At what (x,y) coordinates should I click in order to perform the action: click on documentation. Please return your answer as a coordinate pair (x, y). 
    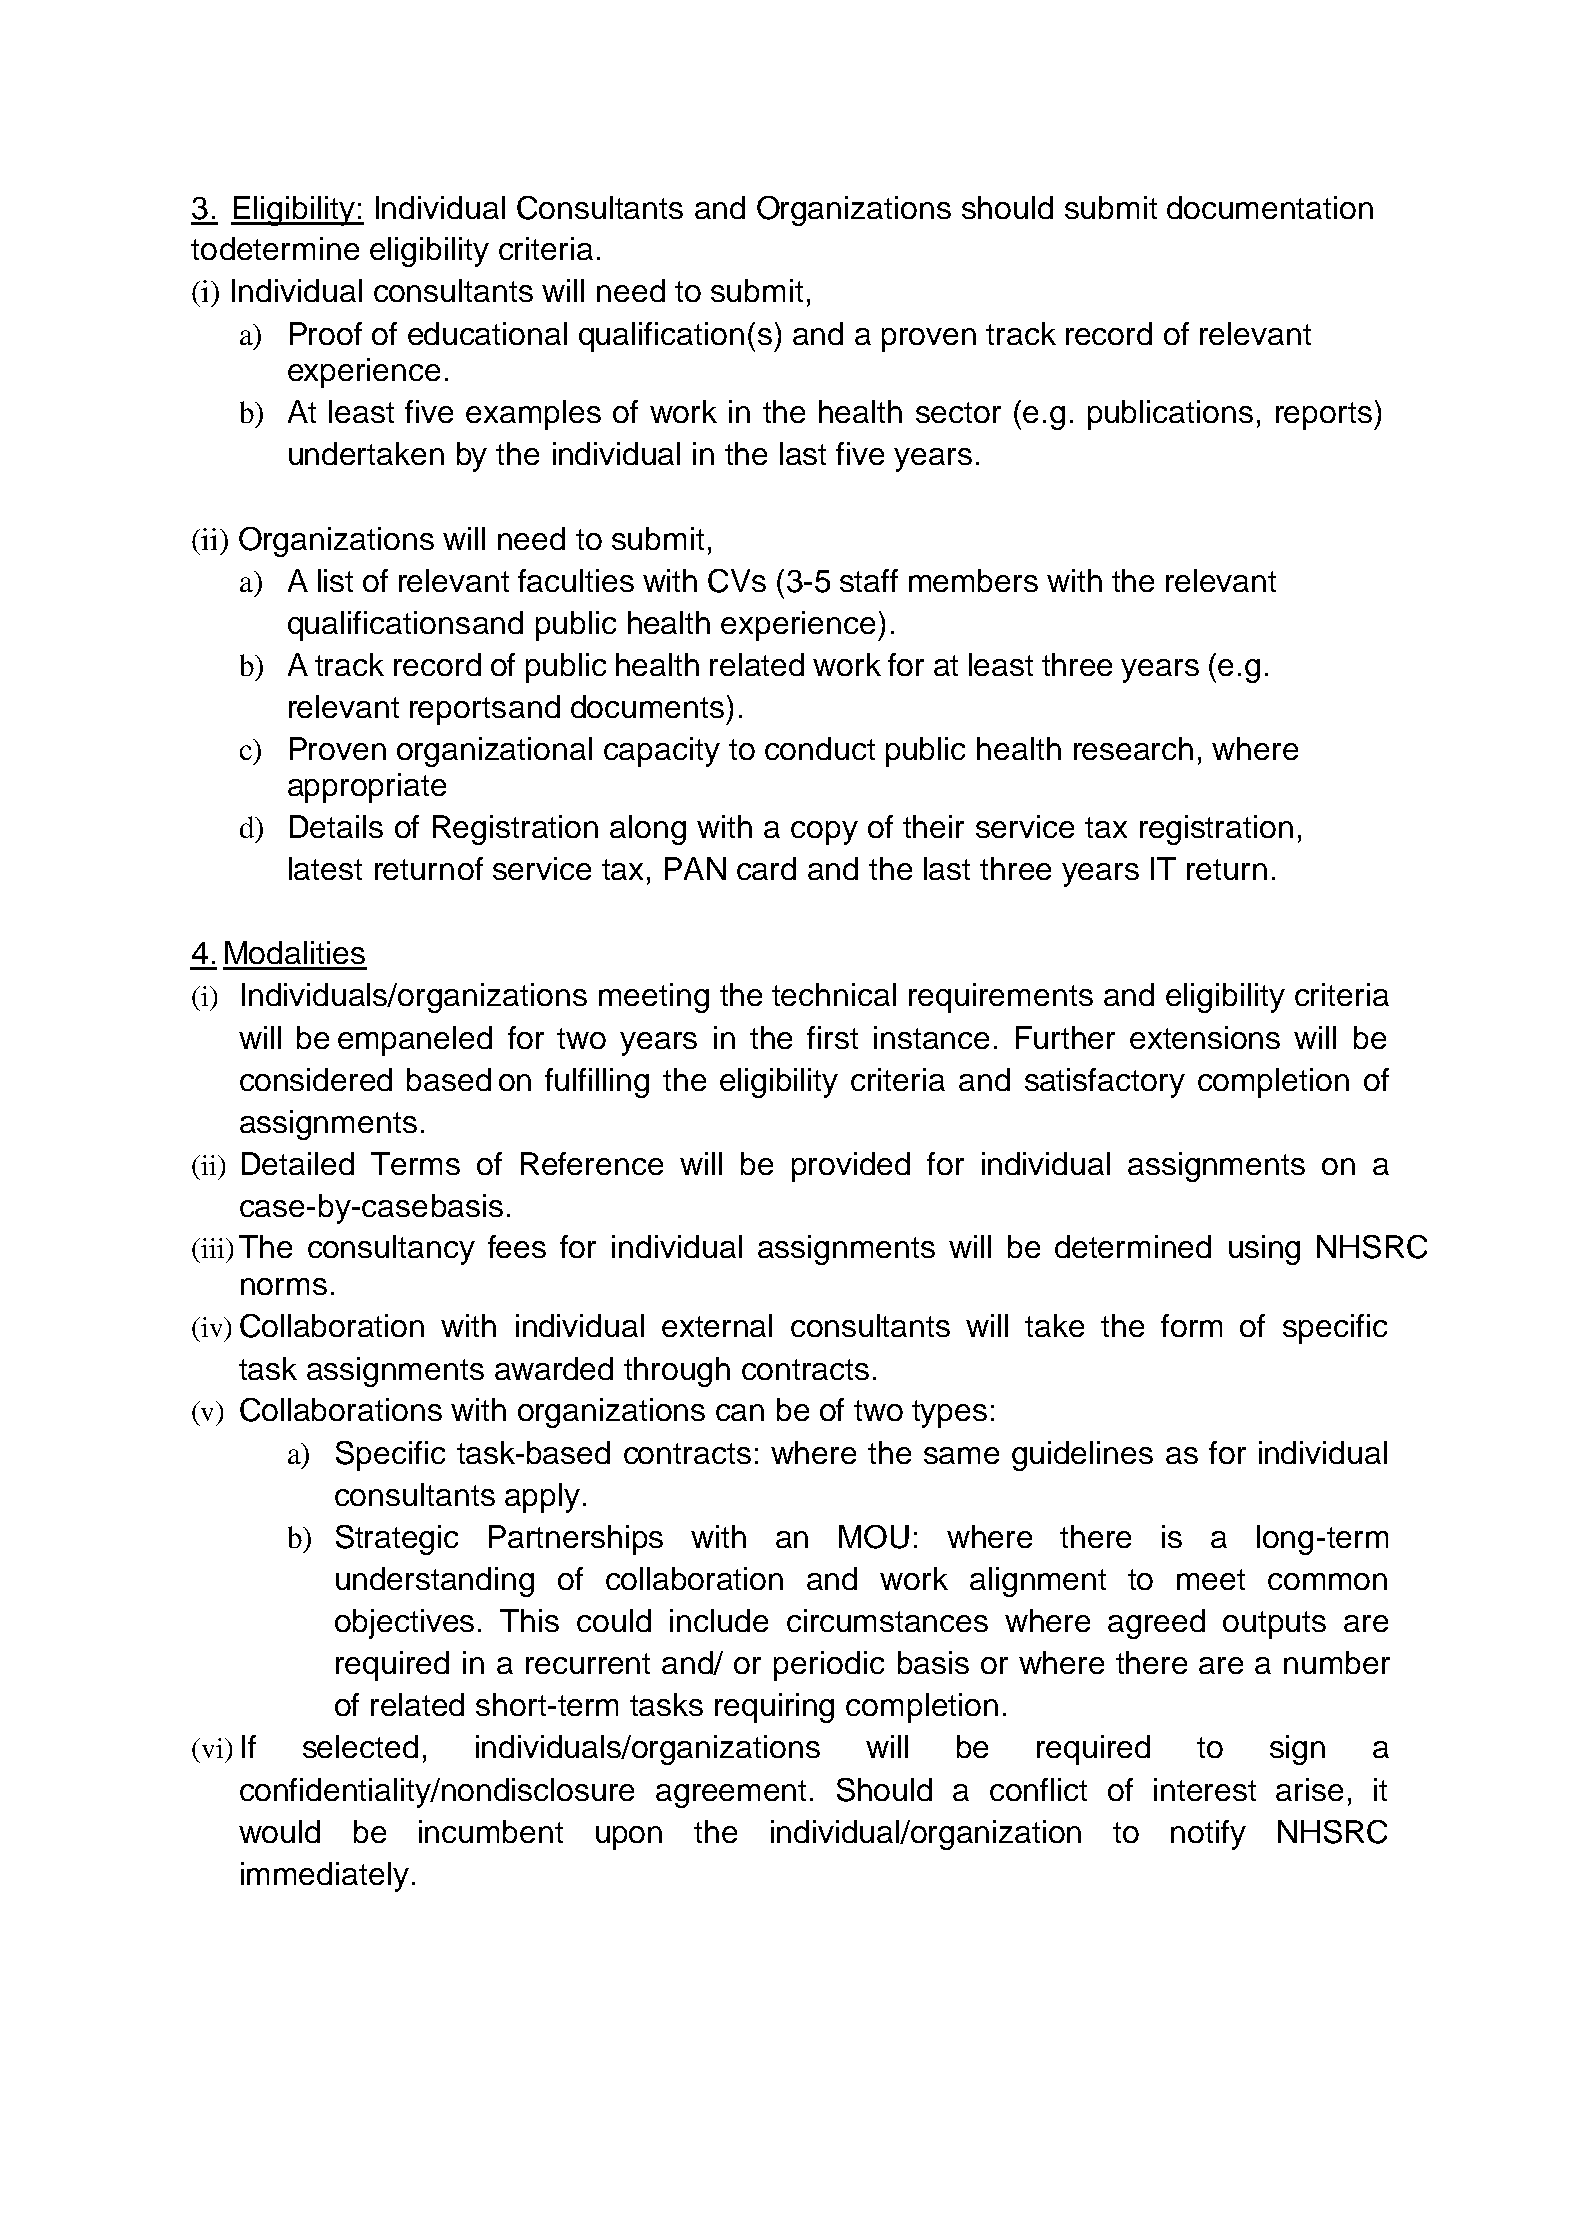
    Looking at the image, I should click on (1270, 207).
